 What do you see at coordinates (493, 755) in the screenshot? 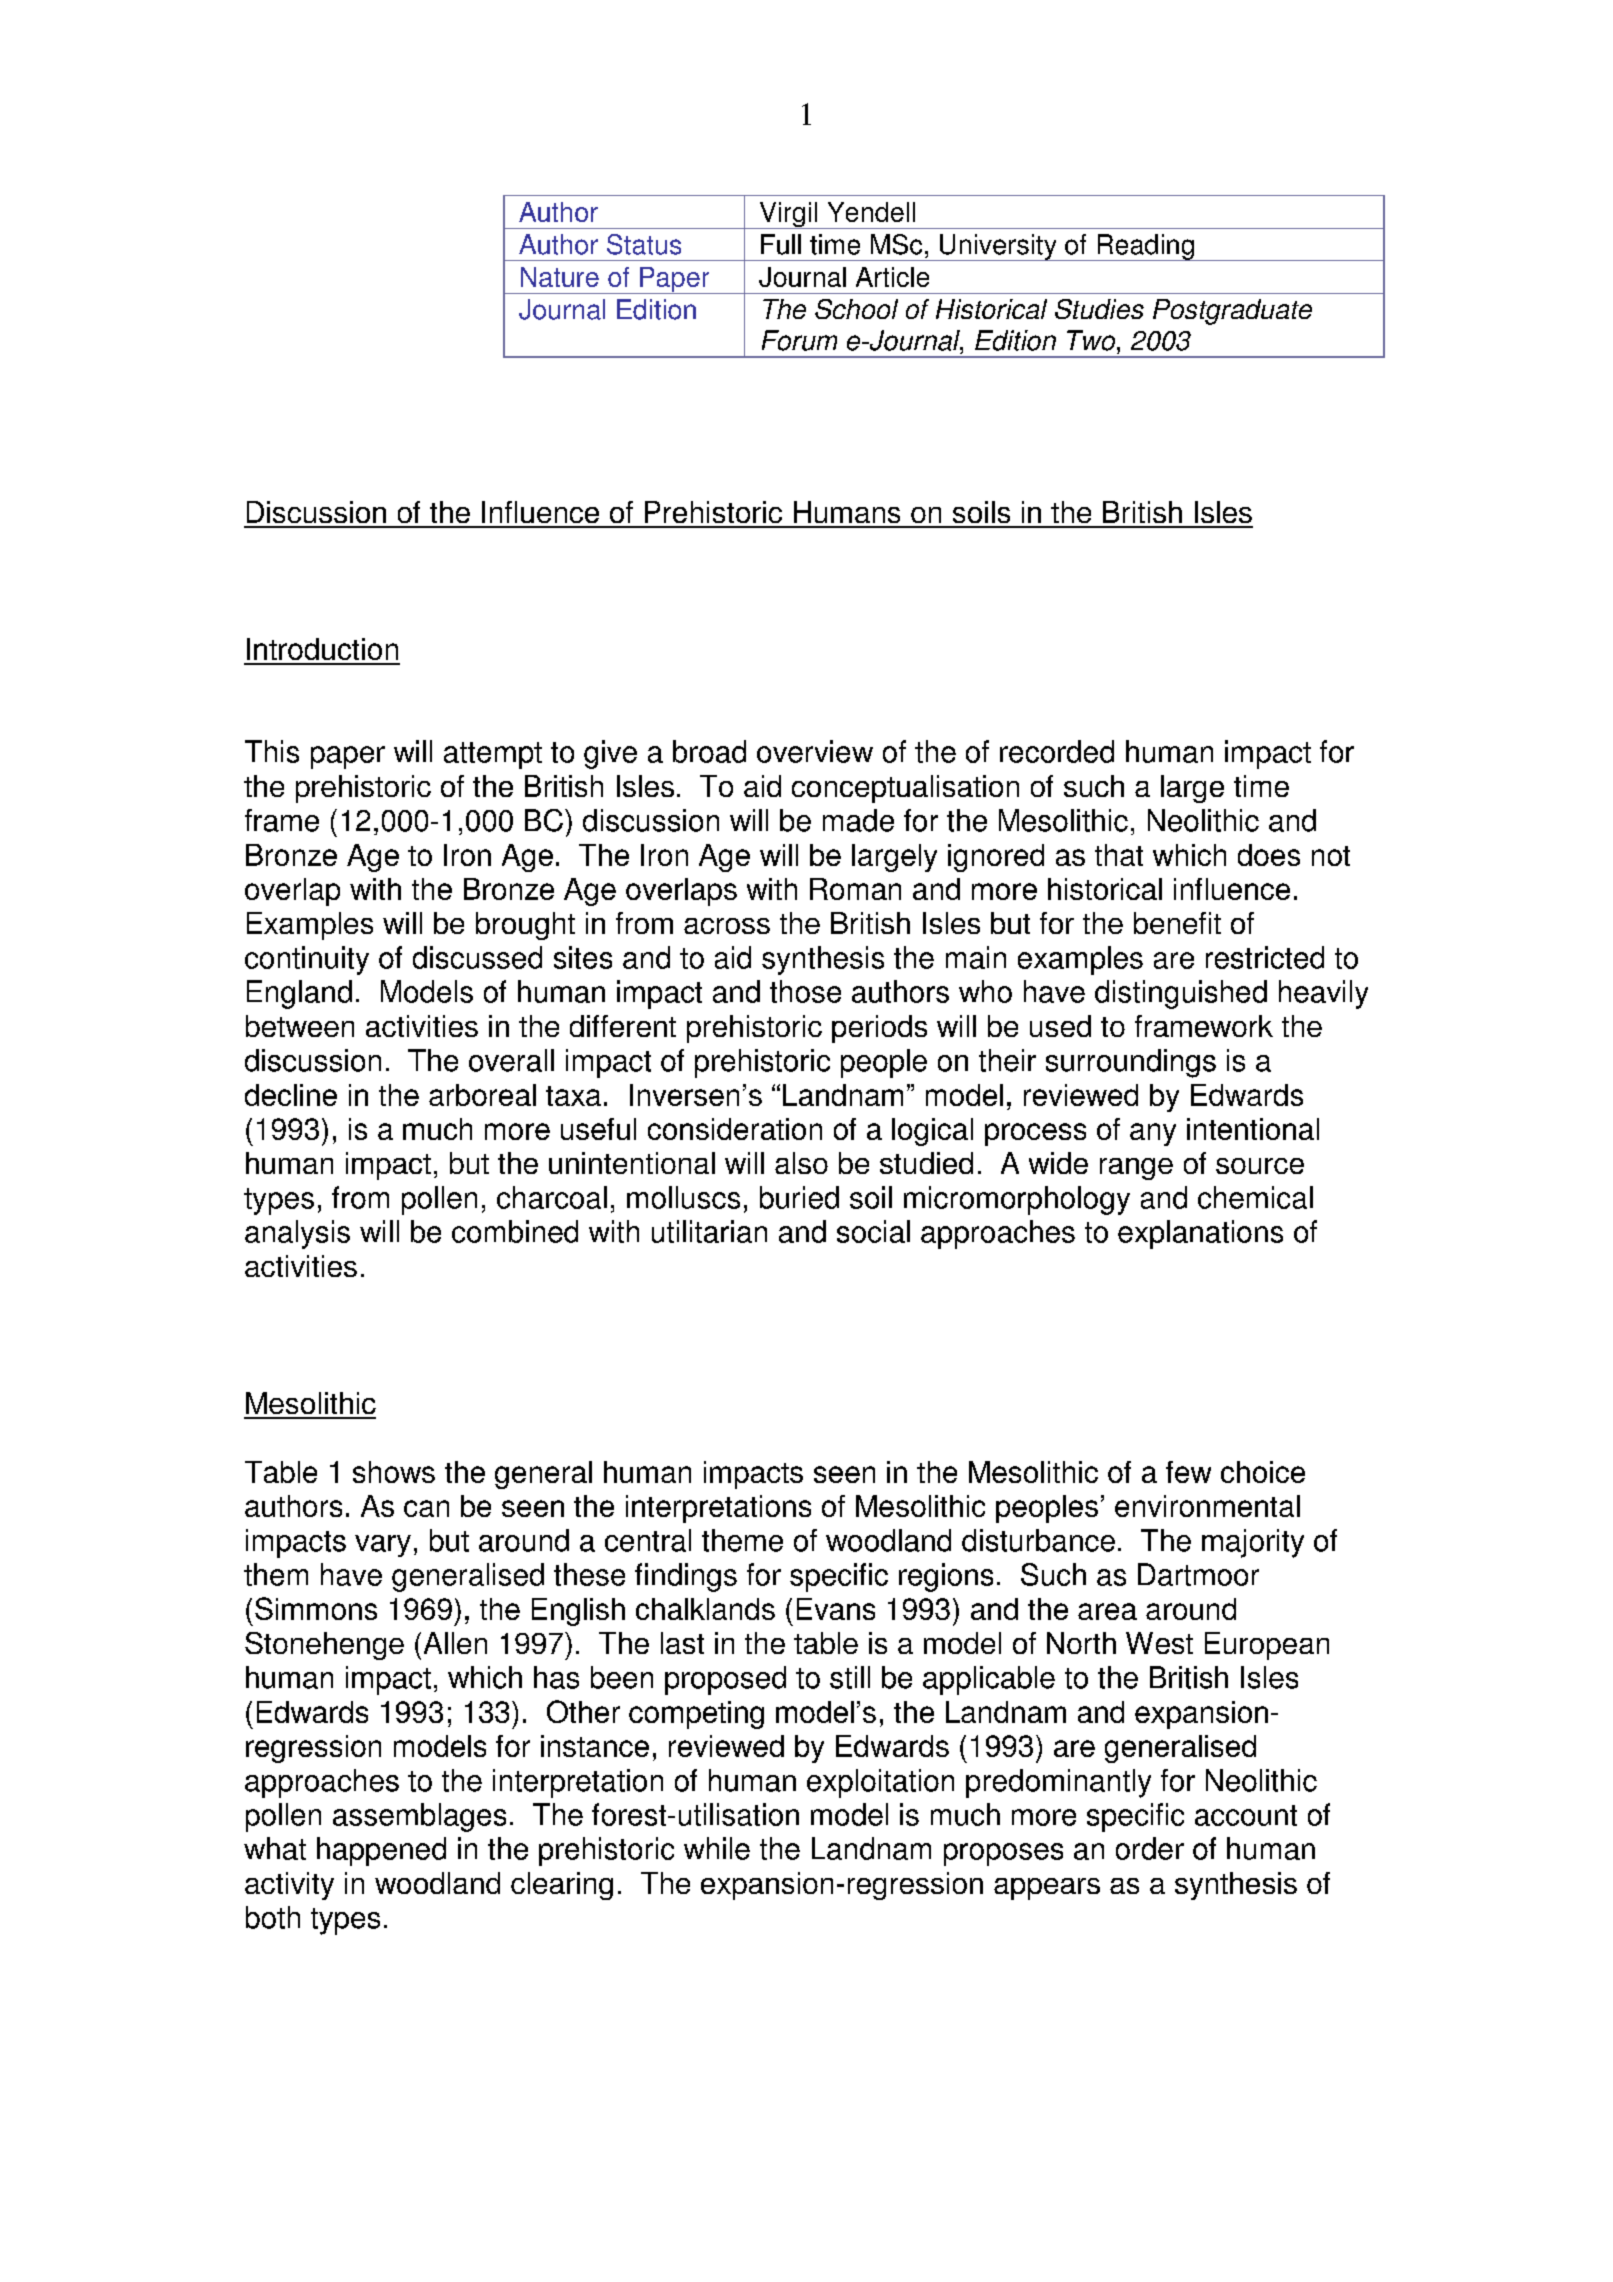
I see `attempt` at bounding box center [493, 755].
